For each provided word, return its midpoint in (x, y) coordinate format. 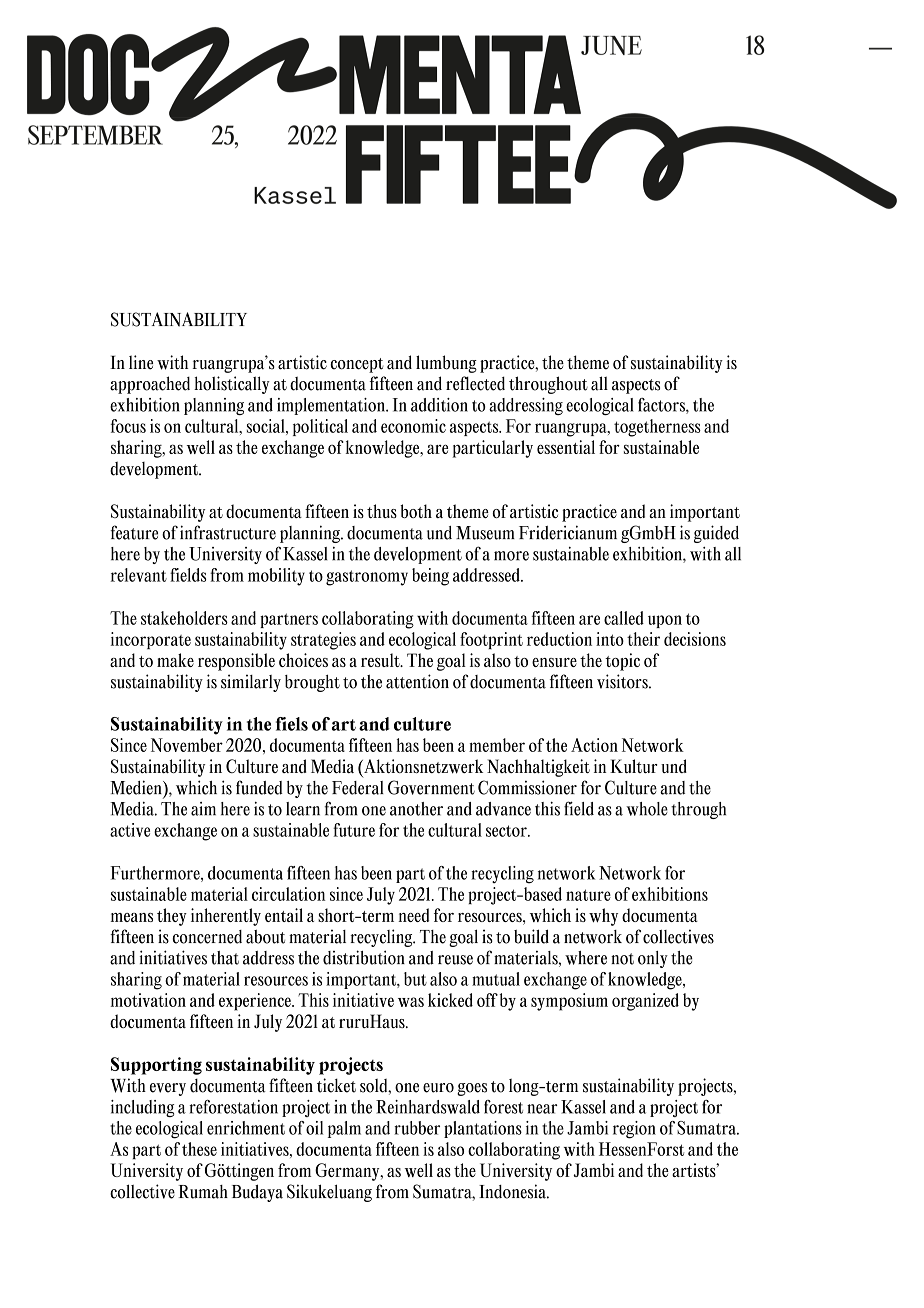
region (634, 1130)
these (199, 1149)
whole (647, 809)
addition (439, 405)
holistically (232, 385)
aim (203, 809)
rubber (417, 1128)
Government (431, 787)
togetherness (657, 428)
